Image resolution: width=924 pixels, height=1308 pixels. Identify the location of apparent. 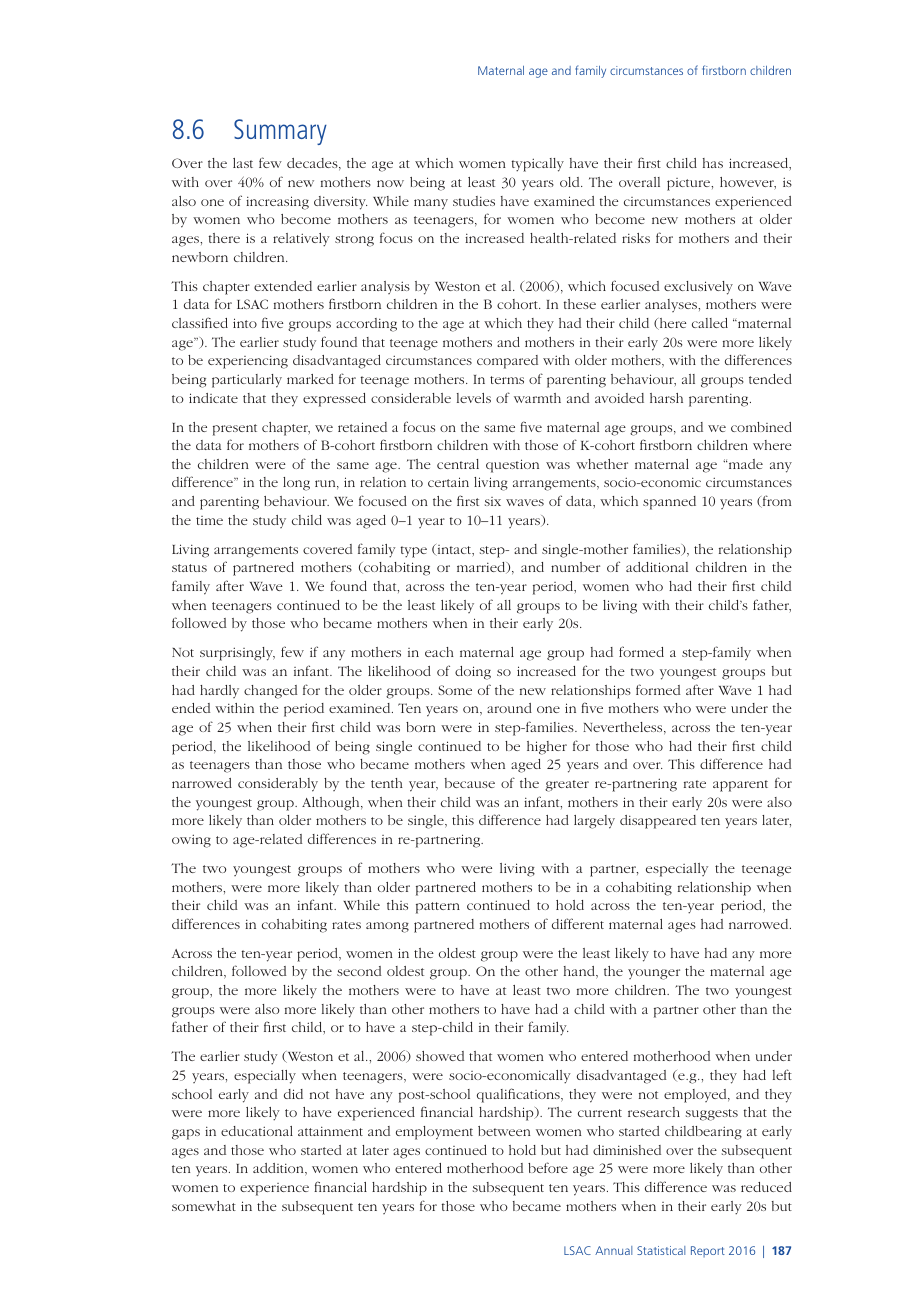
(740, 786).
